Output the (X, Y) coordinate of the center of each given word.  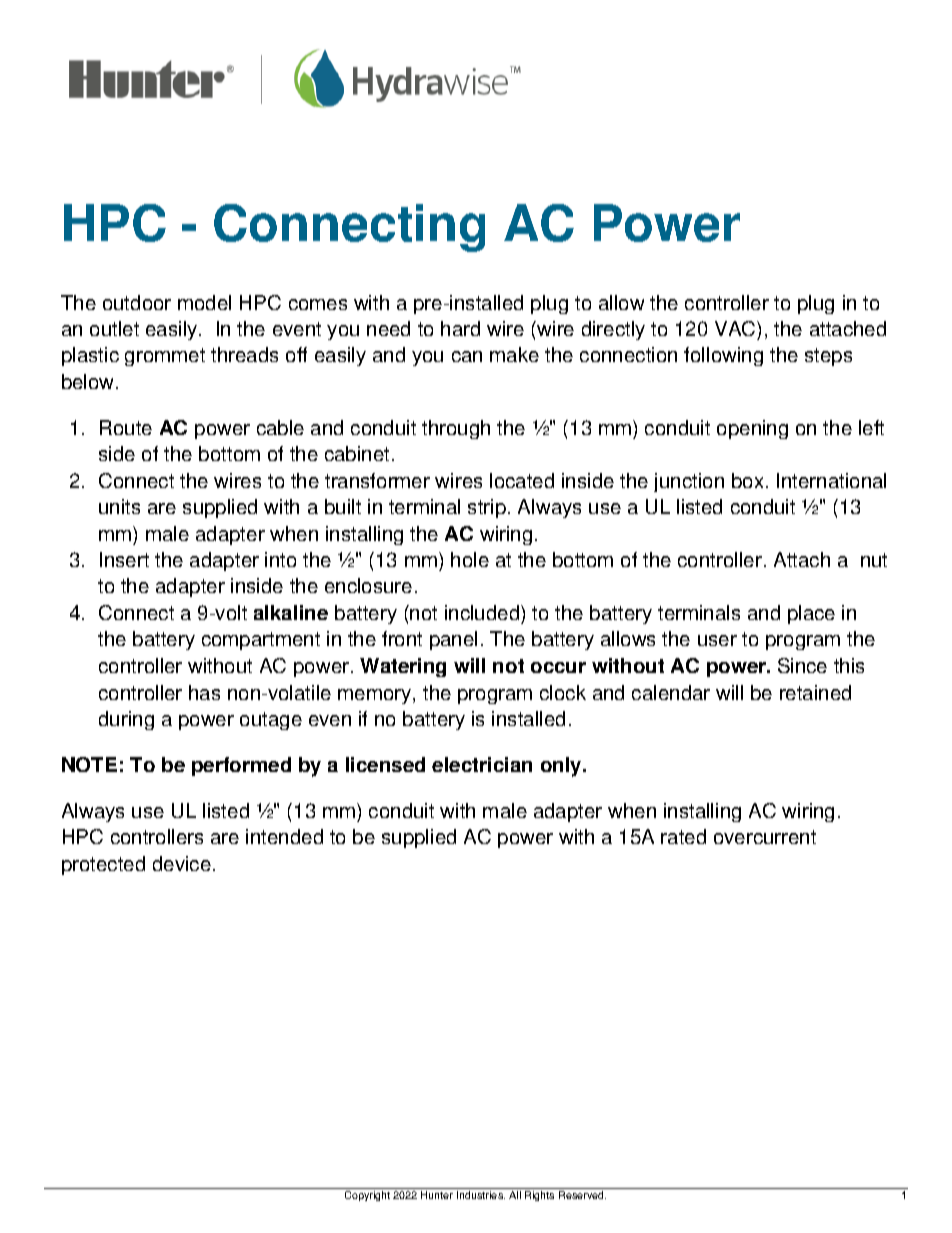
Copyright (367, 1194)
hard (460, 328)
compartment (261, 641)
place (811, 614)
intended (284, 836)
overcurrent (765, 837)
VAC (736, 330)
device (182, 863)
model (204, 302)
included (483, 614)
